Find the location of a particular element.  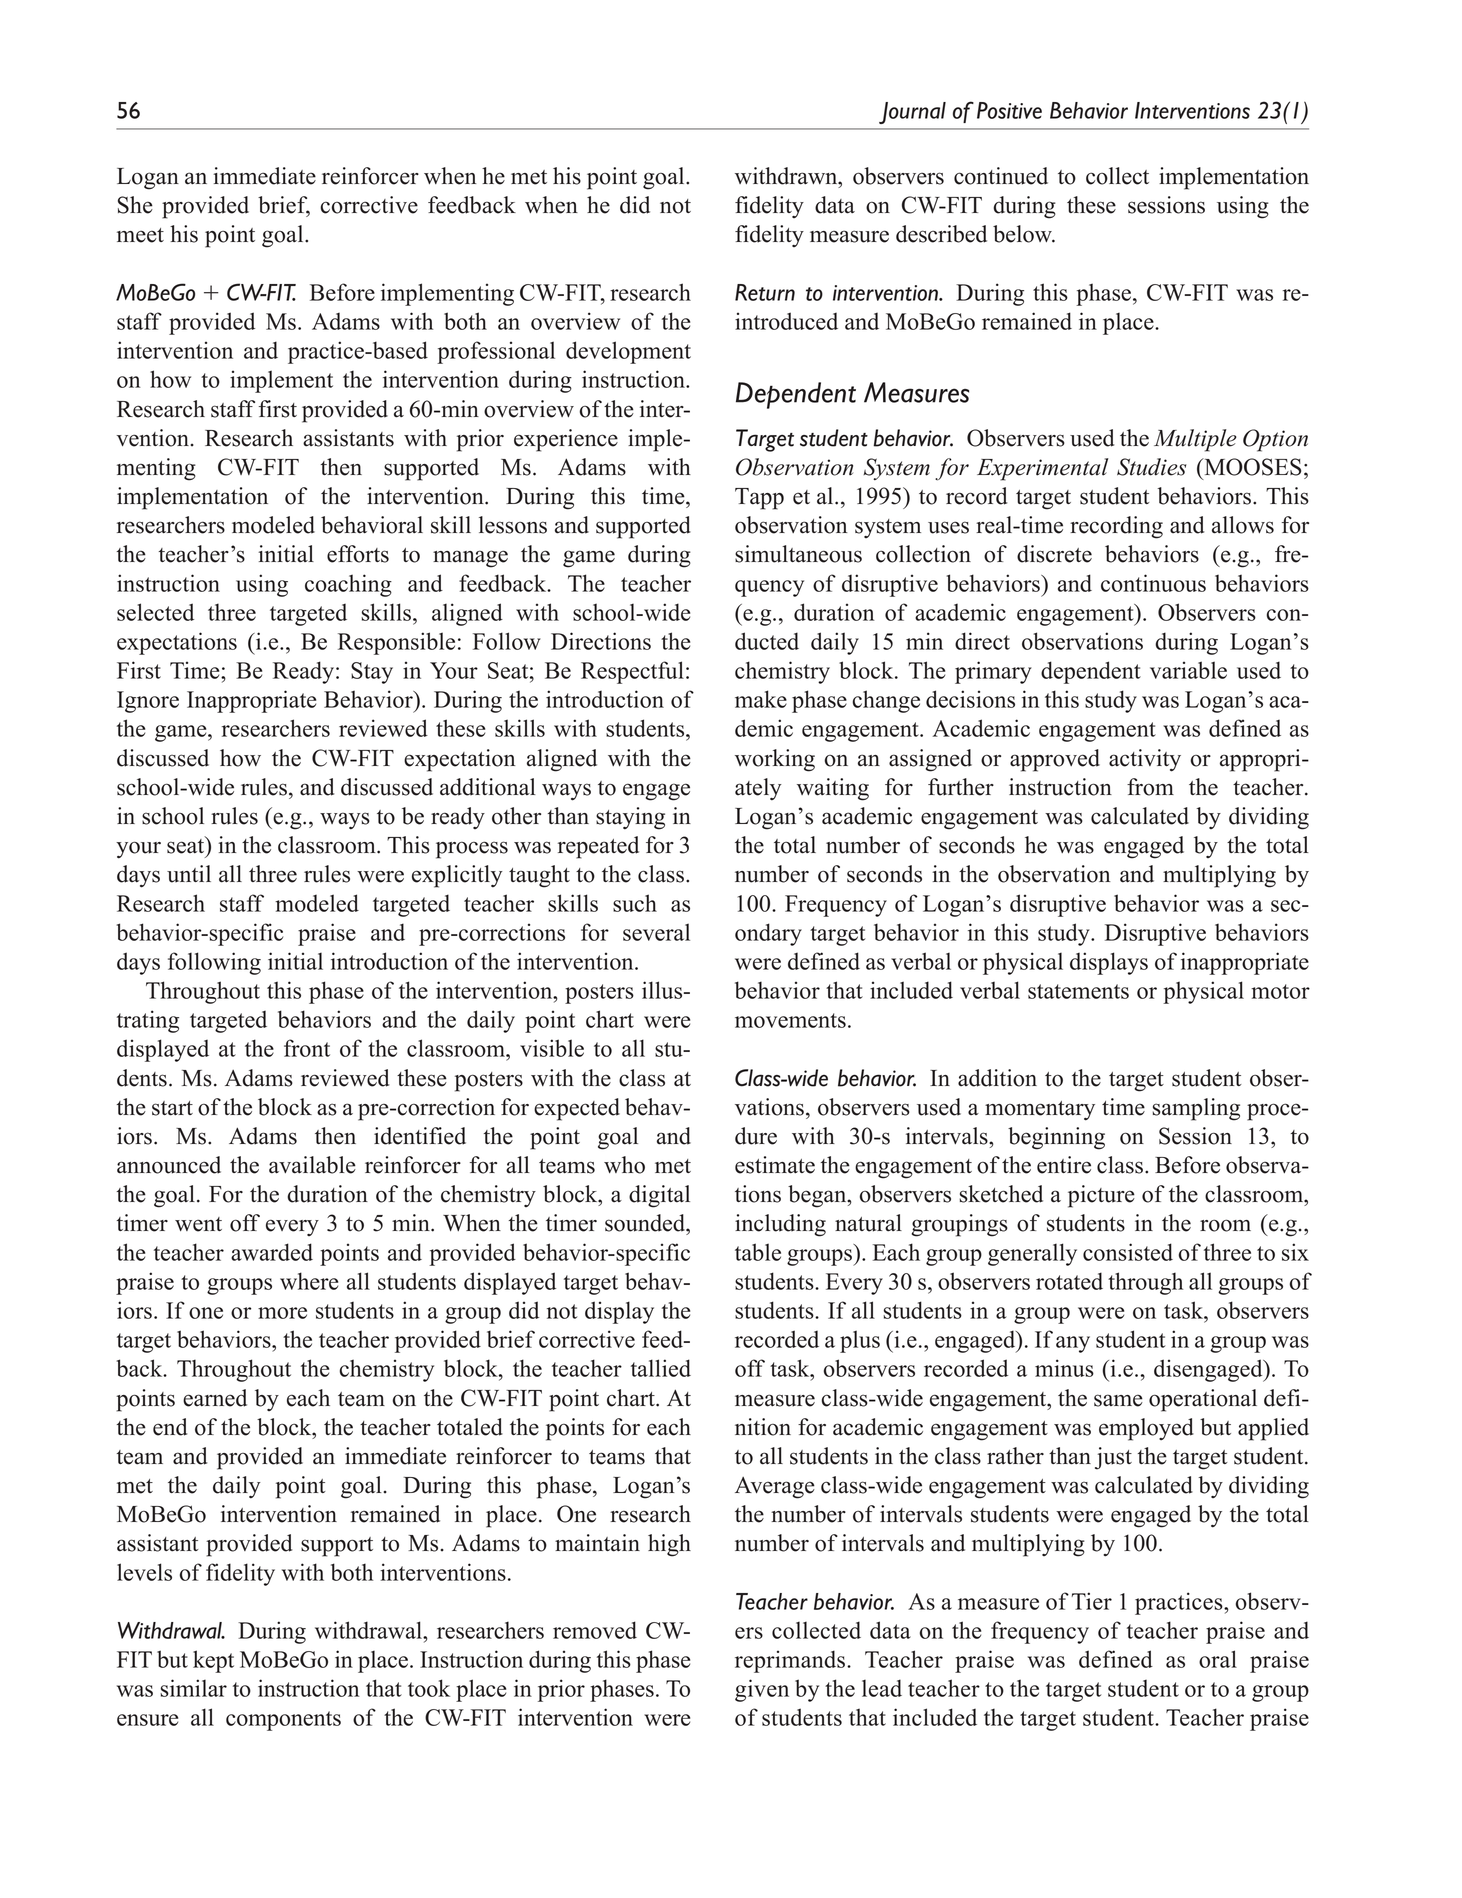

picture is located at coordinates (1101, 1196).
